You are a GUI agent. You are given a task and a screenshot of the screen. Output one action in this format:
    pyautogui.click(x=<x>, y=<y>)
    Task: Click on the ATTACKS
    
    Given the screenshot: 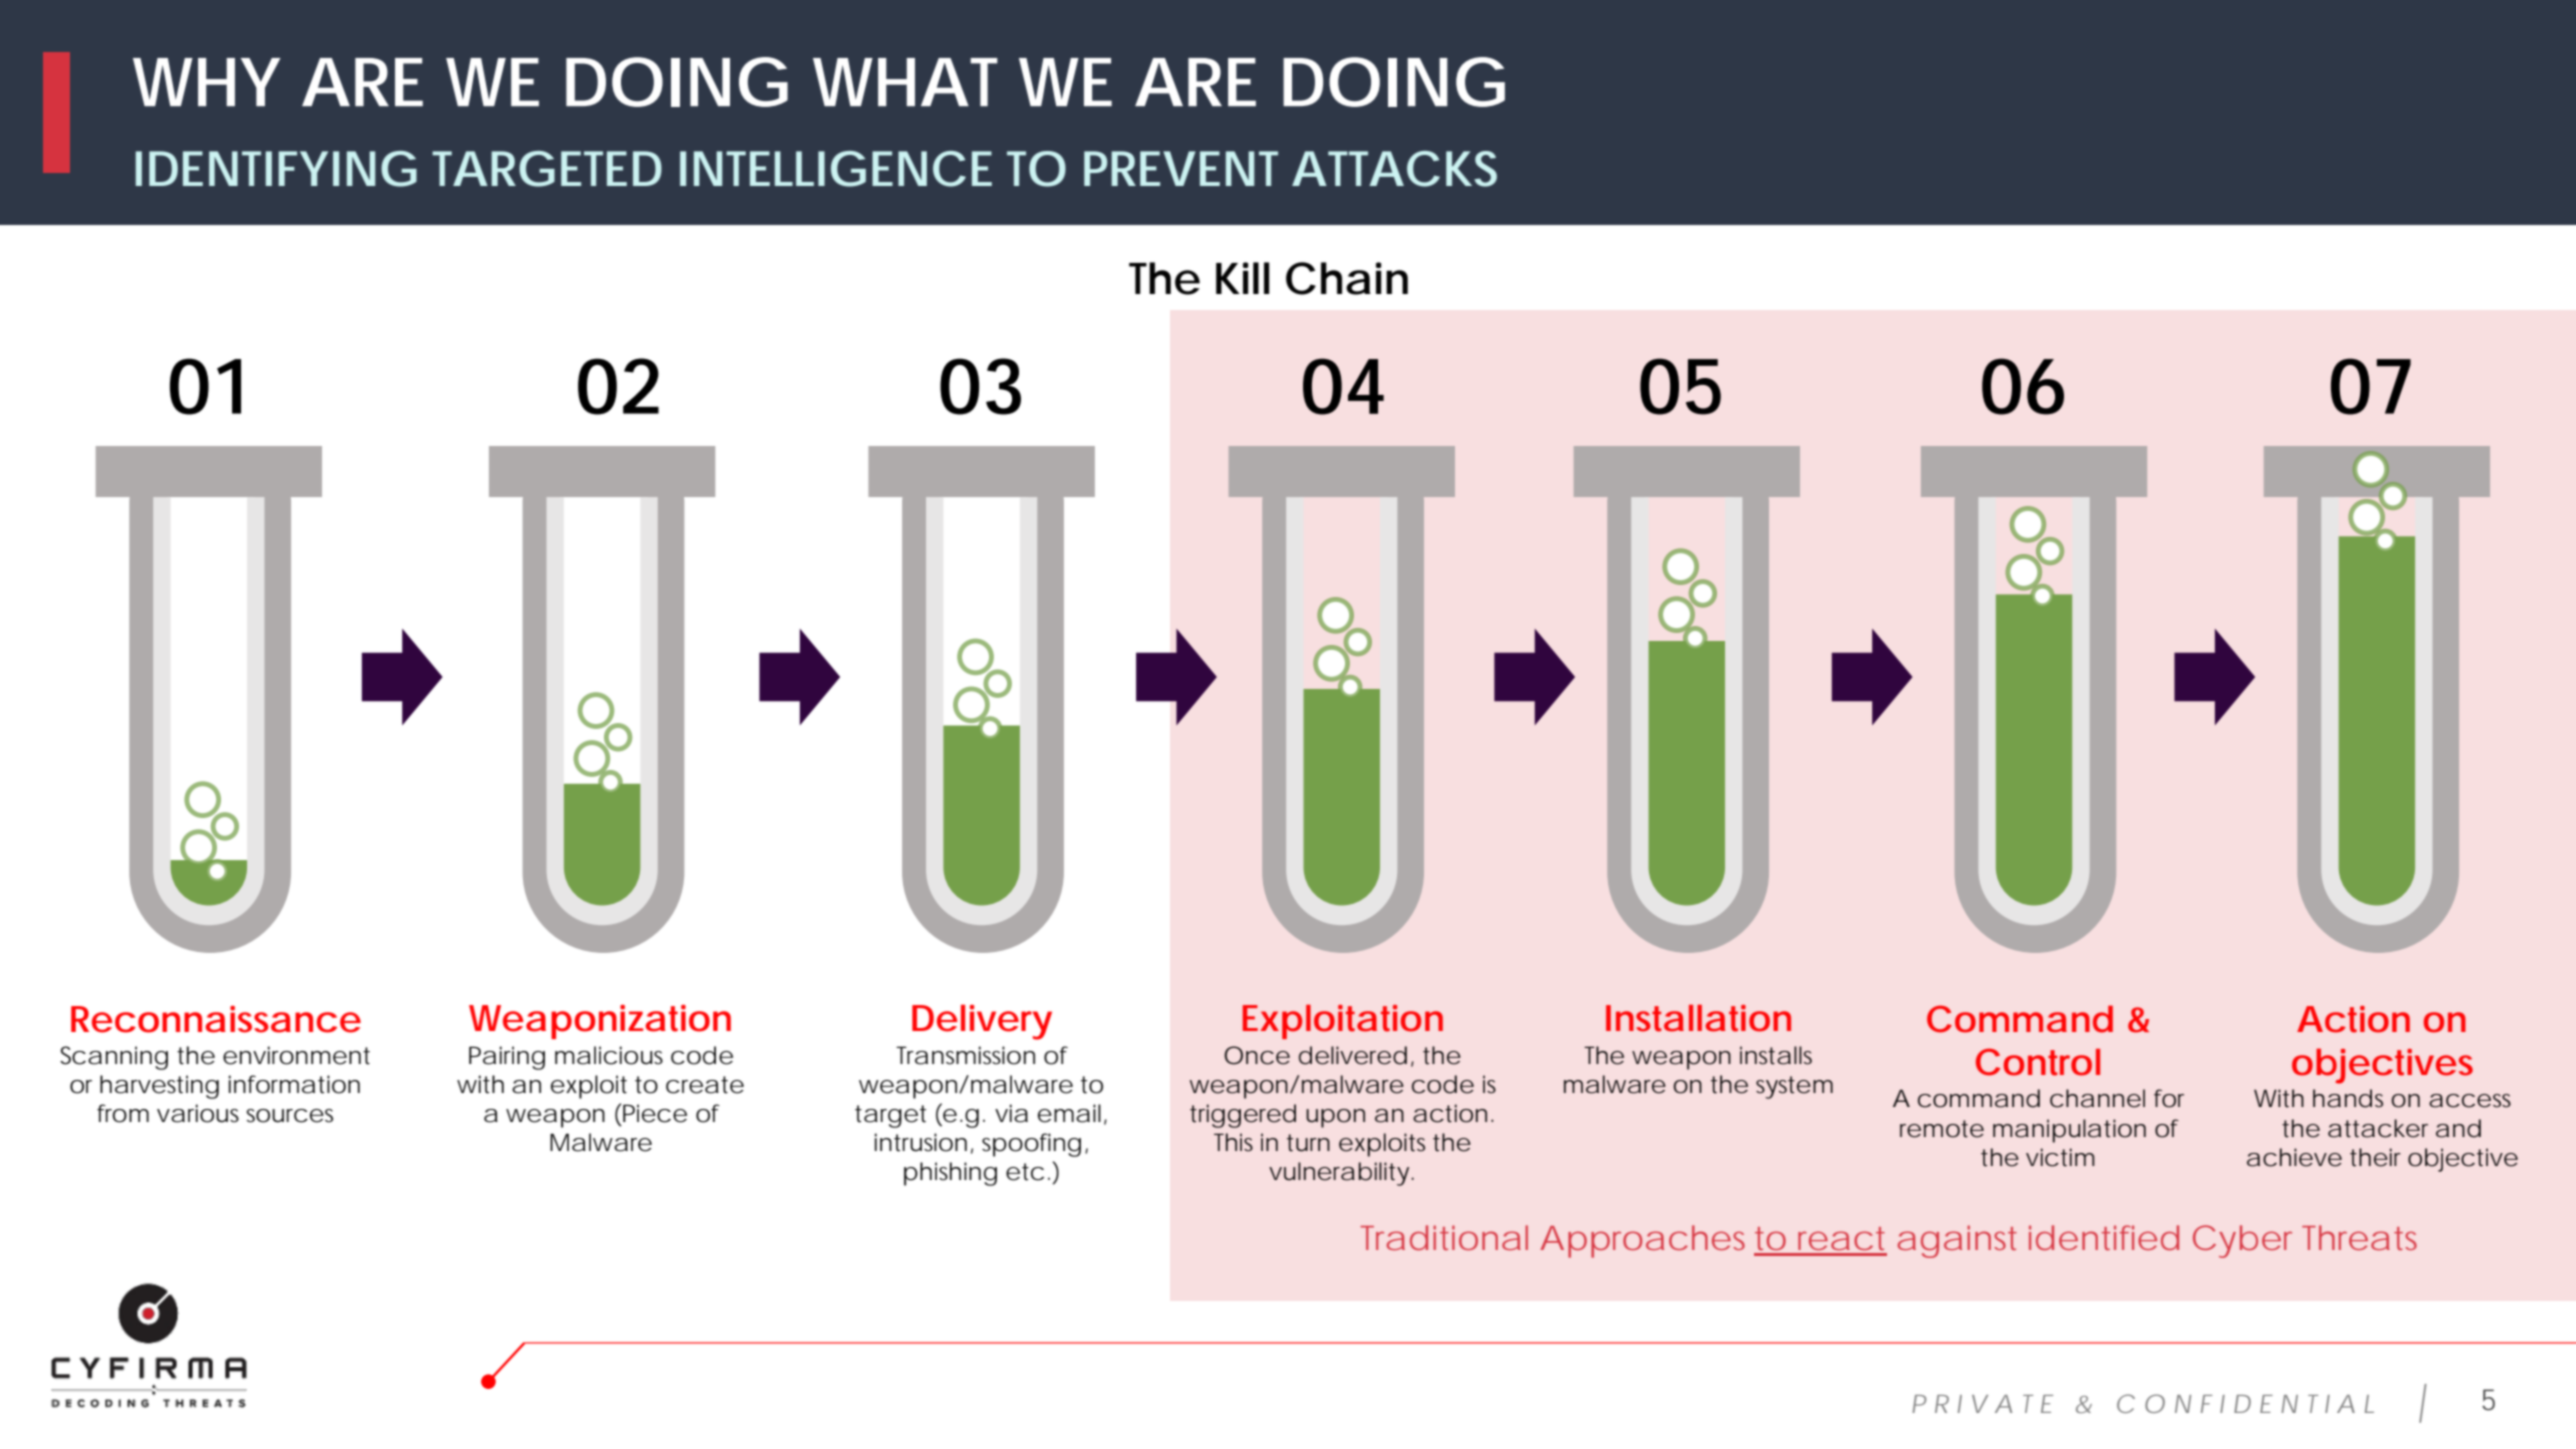 What is the action you would take?
    pyautogui.click(x=1394, y=169)
